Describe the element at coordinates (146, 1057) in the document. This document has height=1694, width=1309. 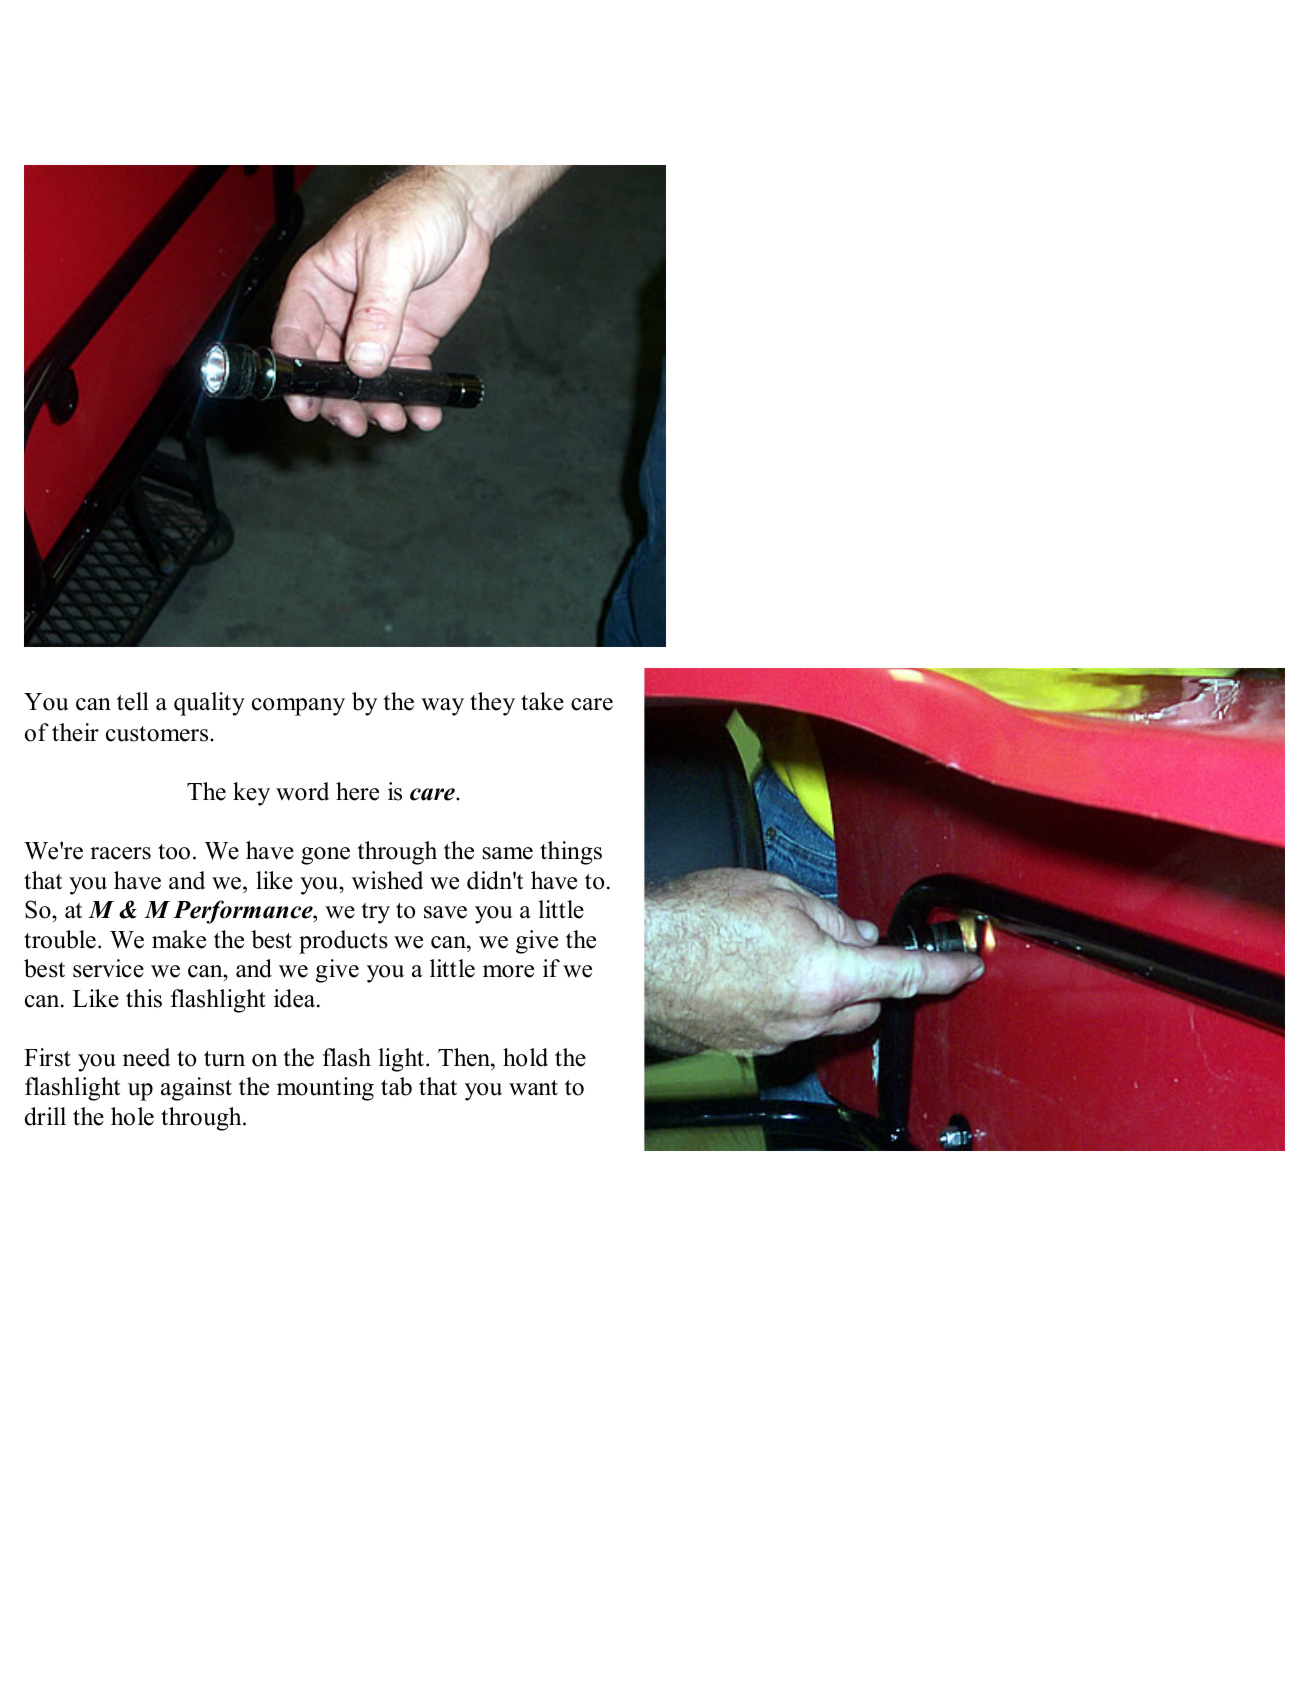
I see `need` at that location.
